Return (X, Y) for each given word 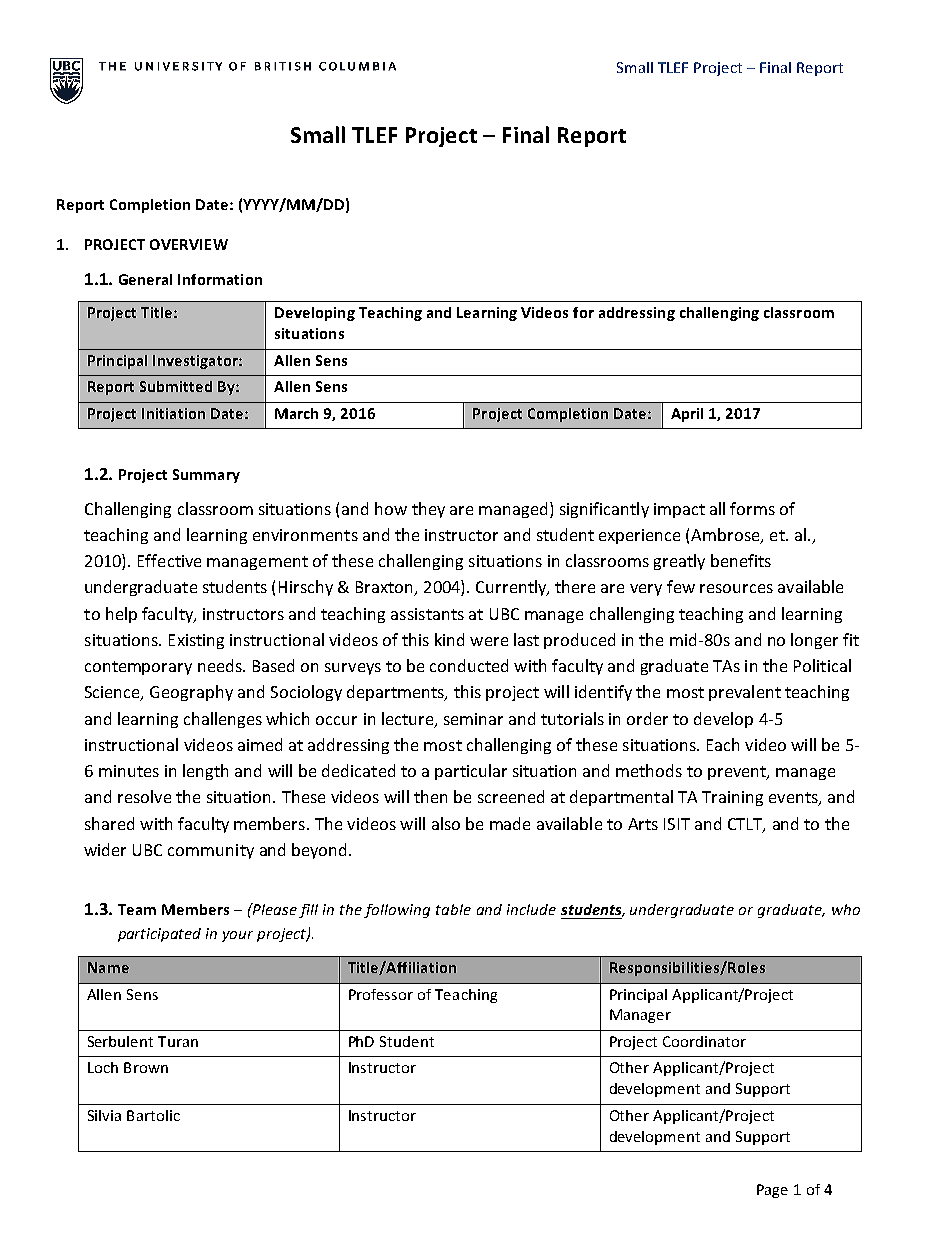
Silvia (104, 1115)
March (296, 413)
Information (220, 279)
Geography (191, 693)
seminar (473, 719)
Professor (381, 994)
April (687, 415)
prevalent (745, 693)
